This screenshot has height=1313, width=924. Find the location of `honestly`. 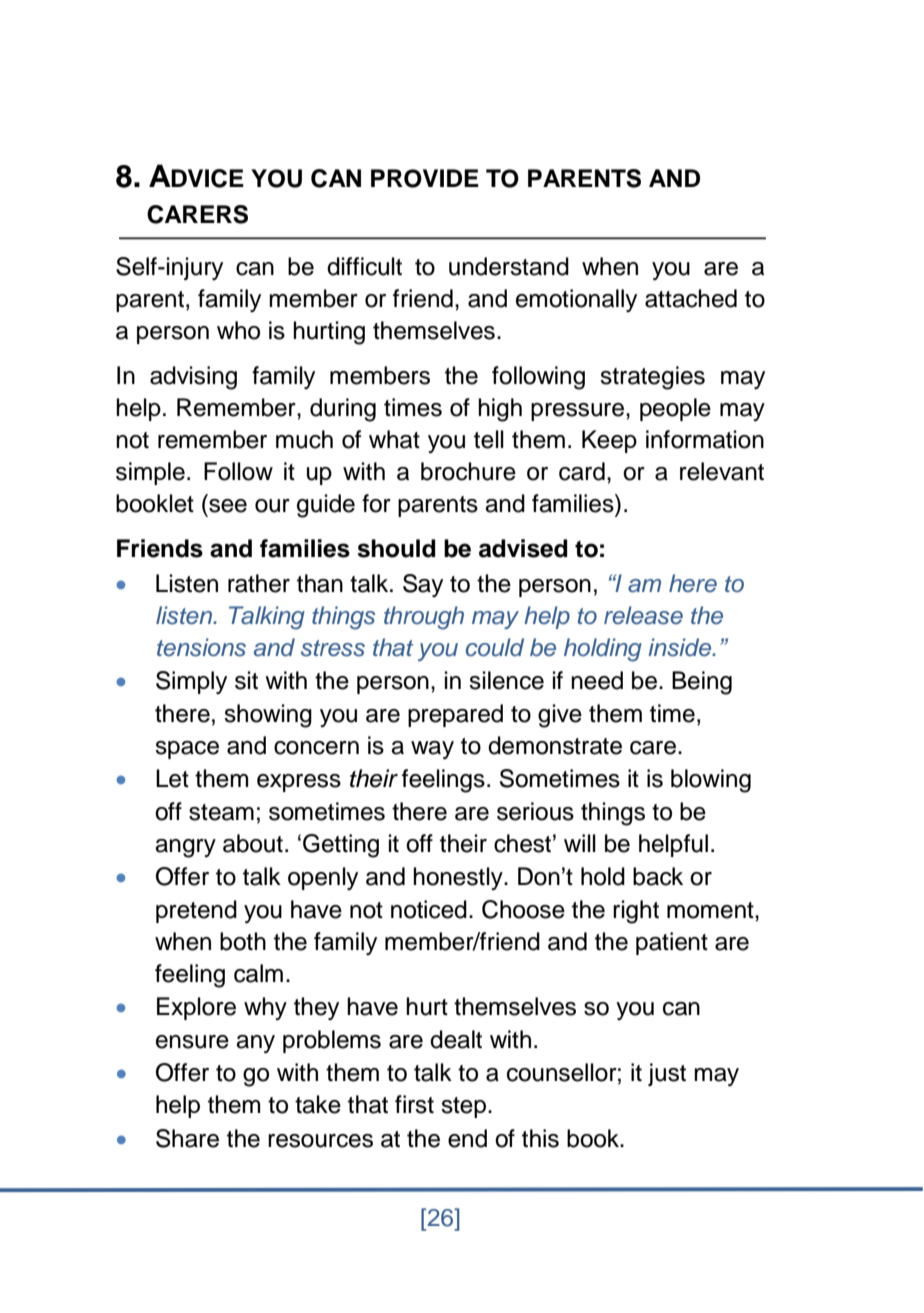

honestly is located at coordinates (459, 878).
